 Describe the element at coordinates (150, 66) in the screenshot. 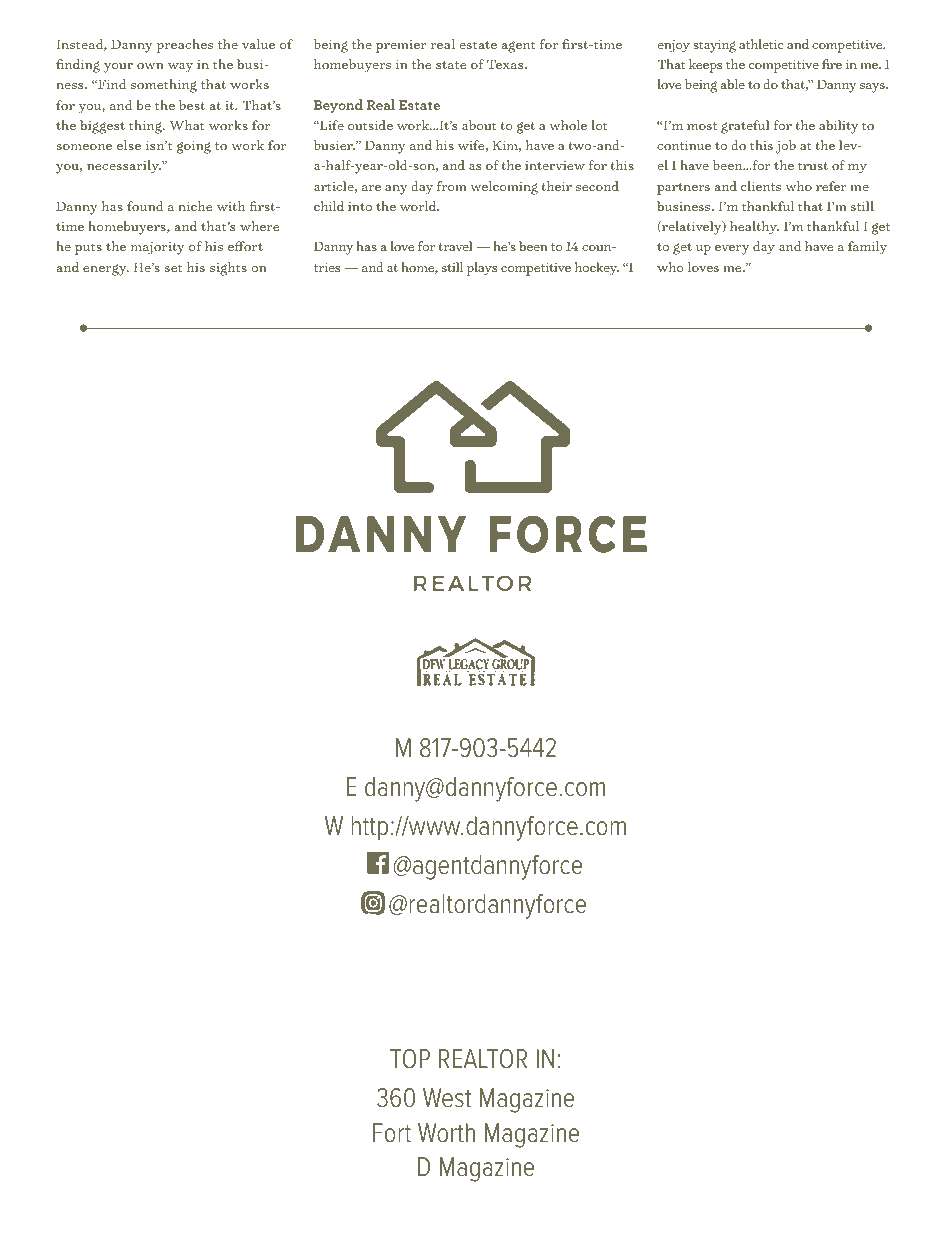

I see `own` at that location.
